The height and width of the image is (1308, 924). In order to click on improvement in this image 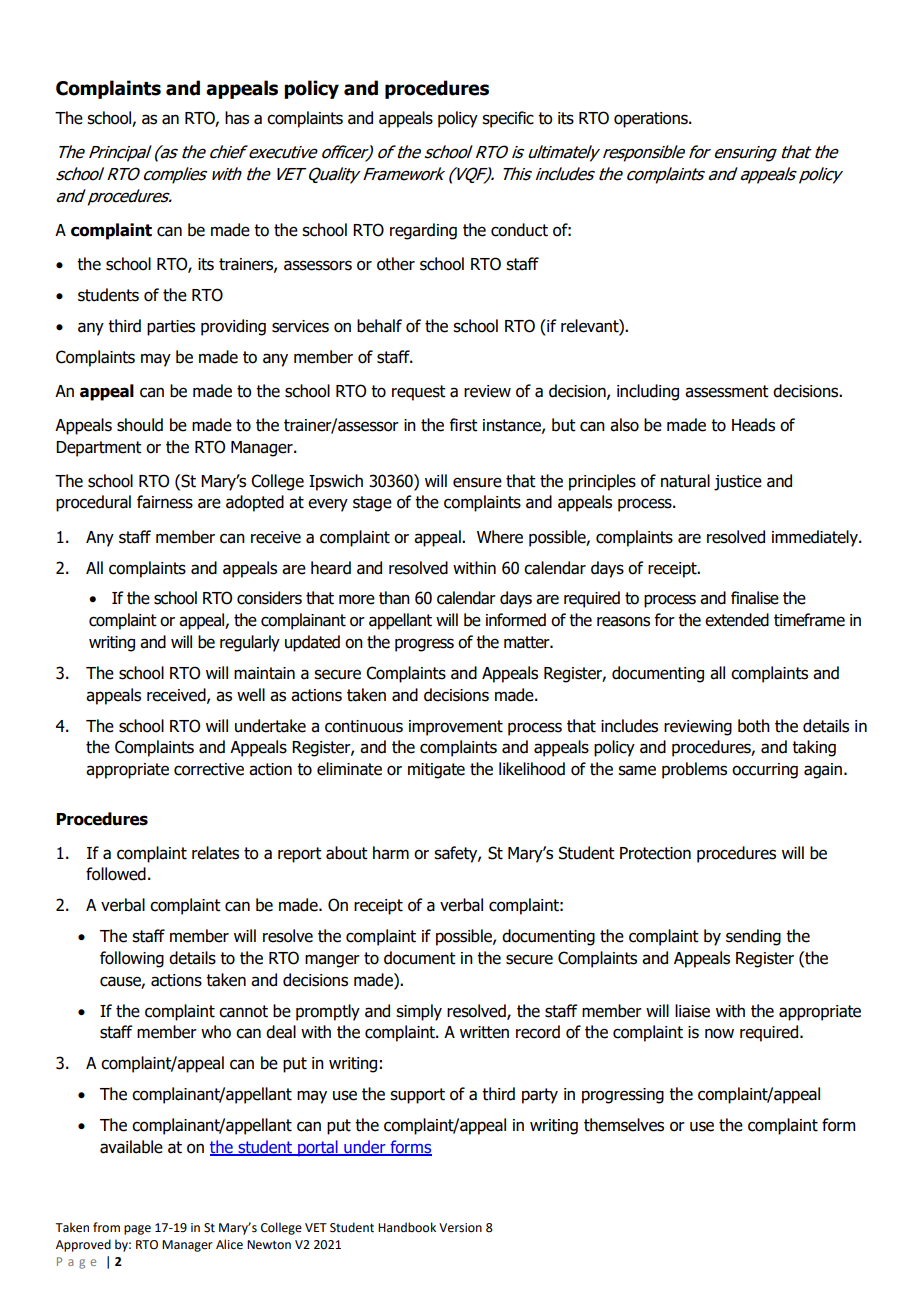, I will do `click(456, 728)`.
